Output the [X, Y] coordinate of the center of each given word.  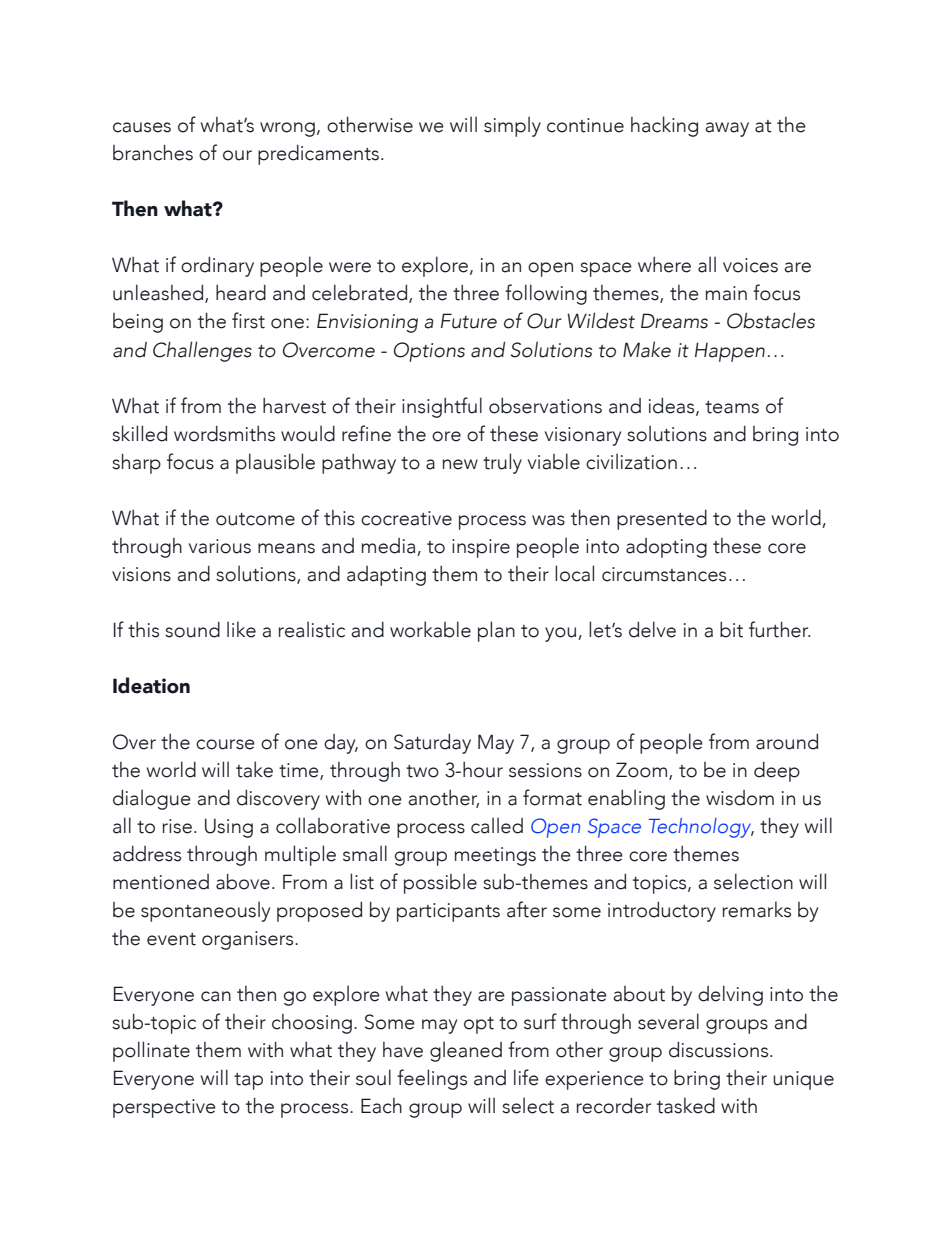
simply [512, 126]
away [727, 129]
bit [731, 630]
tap [248, 1081]
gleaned [466, 1051]
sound [192, 630]
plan [496, 631]
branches [153, 153]
